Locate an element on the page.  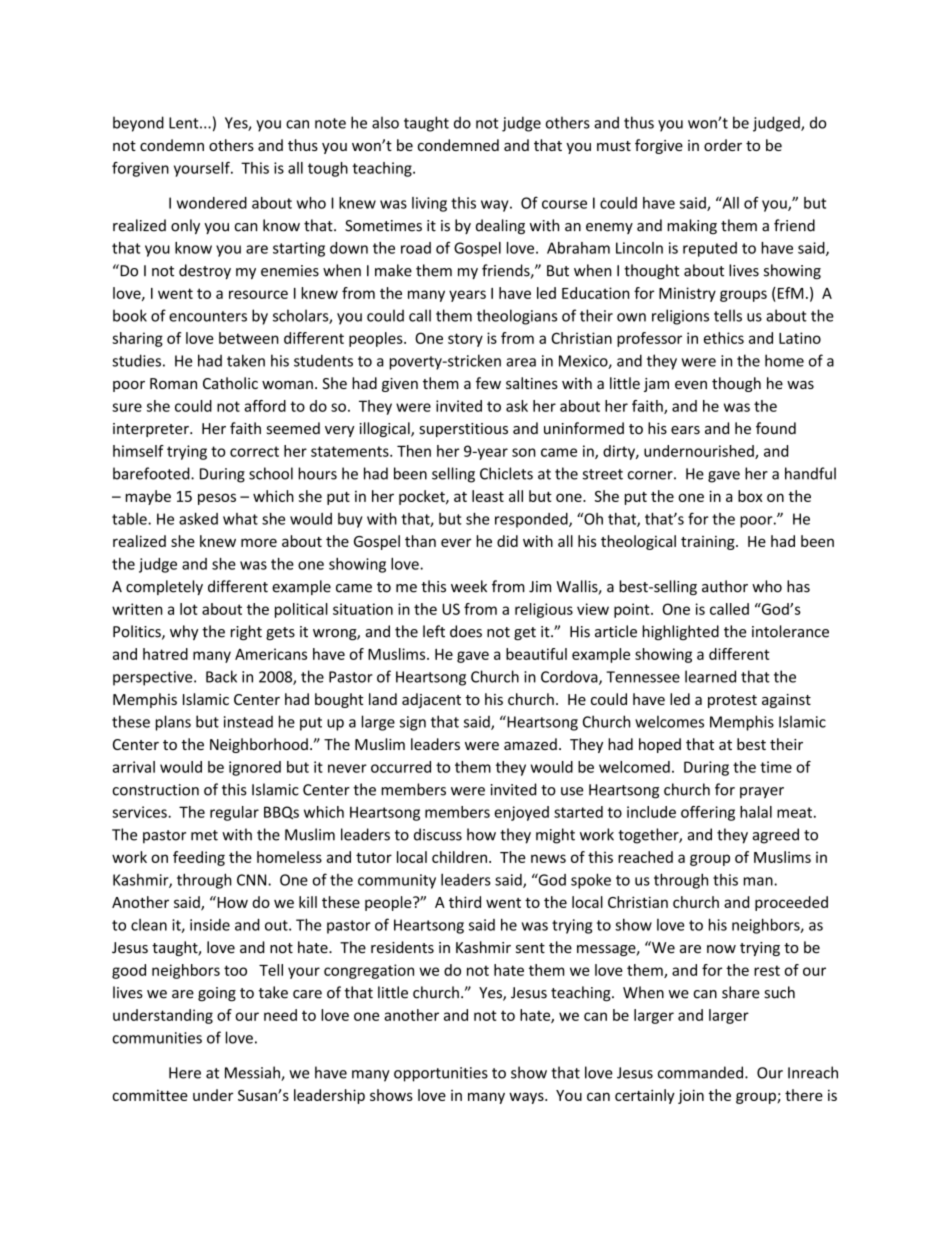
Messiah is located at coordinates (253, 1073).
